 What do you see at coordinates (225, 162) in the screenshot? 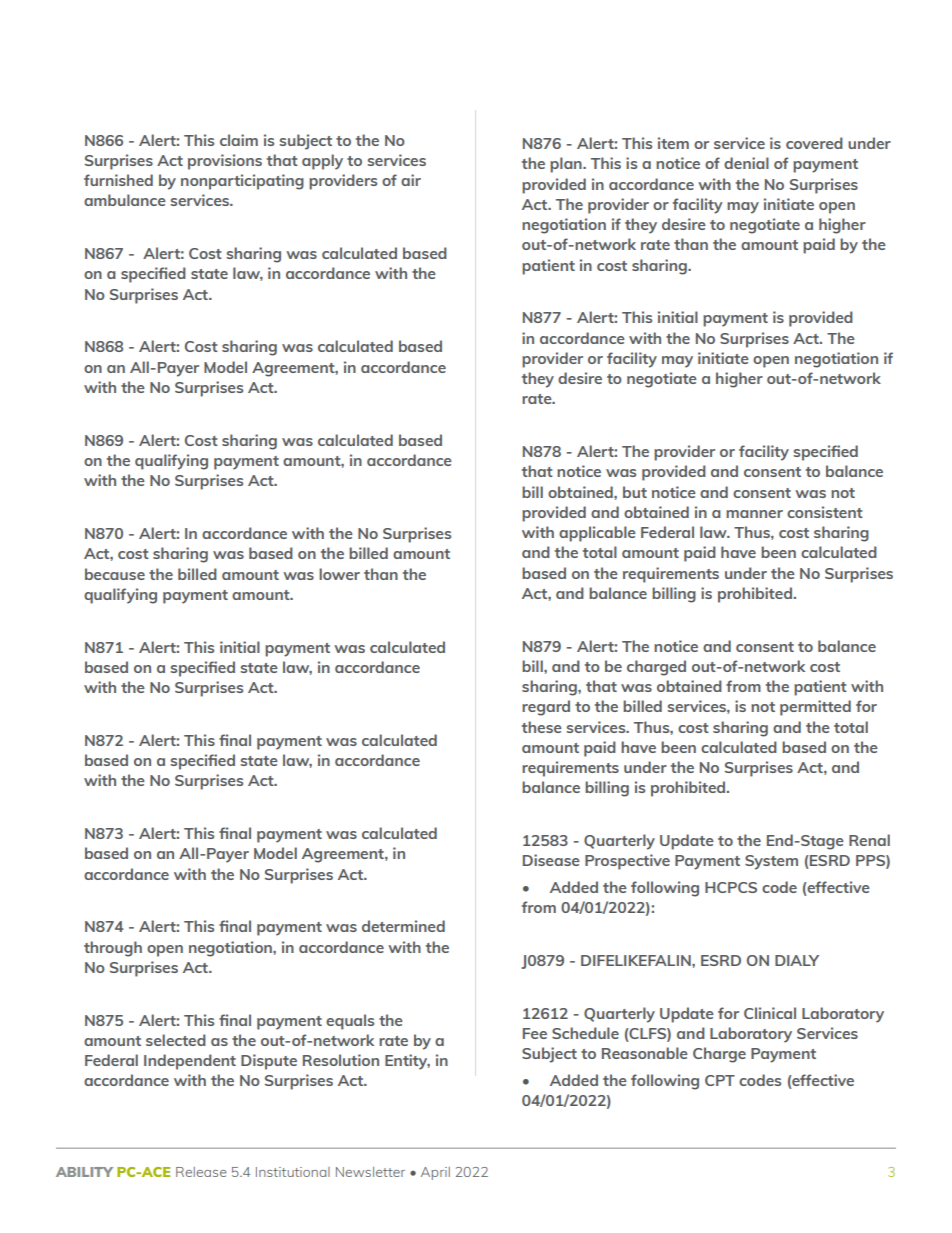
I see `provisions` at bounding box center [225, 162].
